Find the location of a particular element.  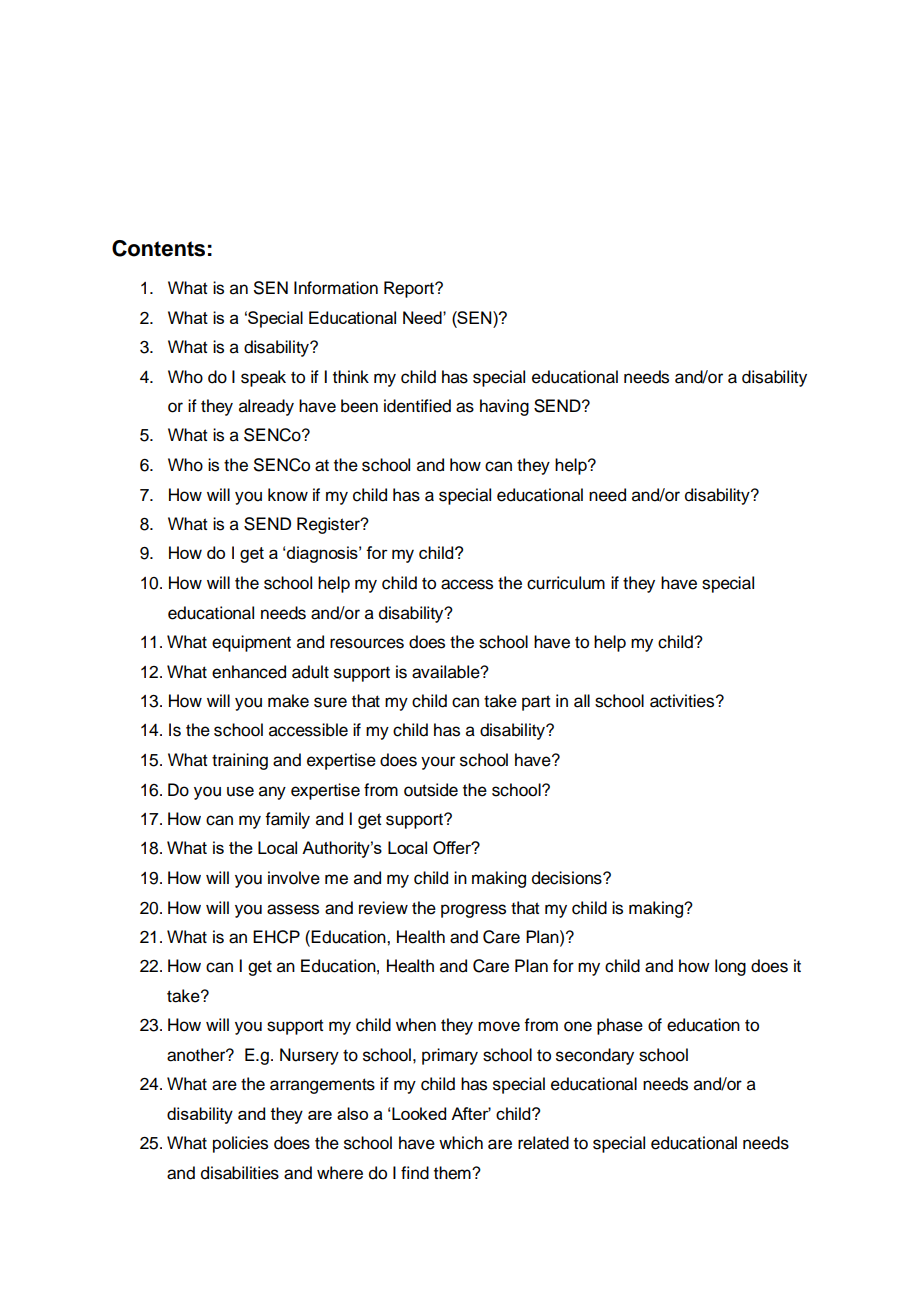

decisions is located at coordinates (568, 878).
